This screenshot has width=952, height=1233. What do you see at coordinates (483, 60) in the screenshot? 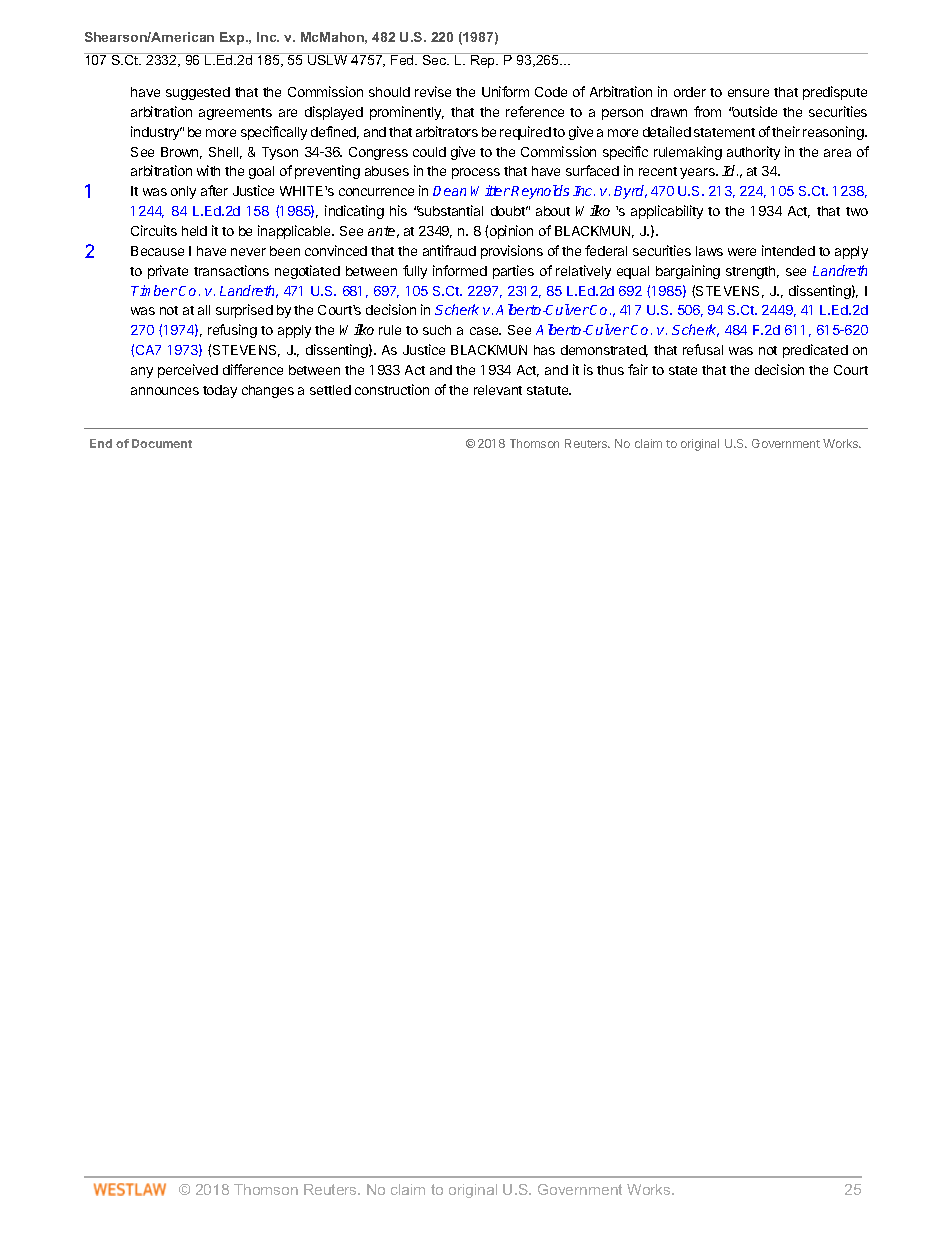
I see `Rep` at bounding box center [483, 60].
